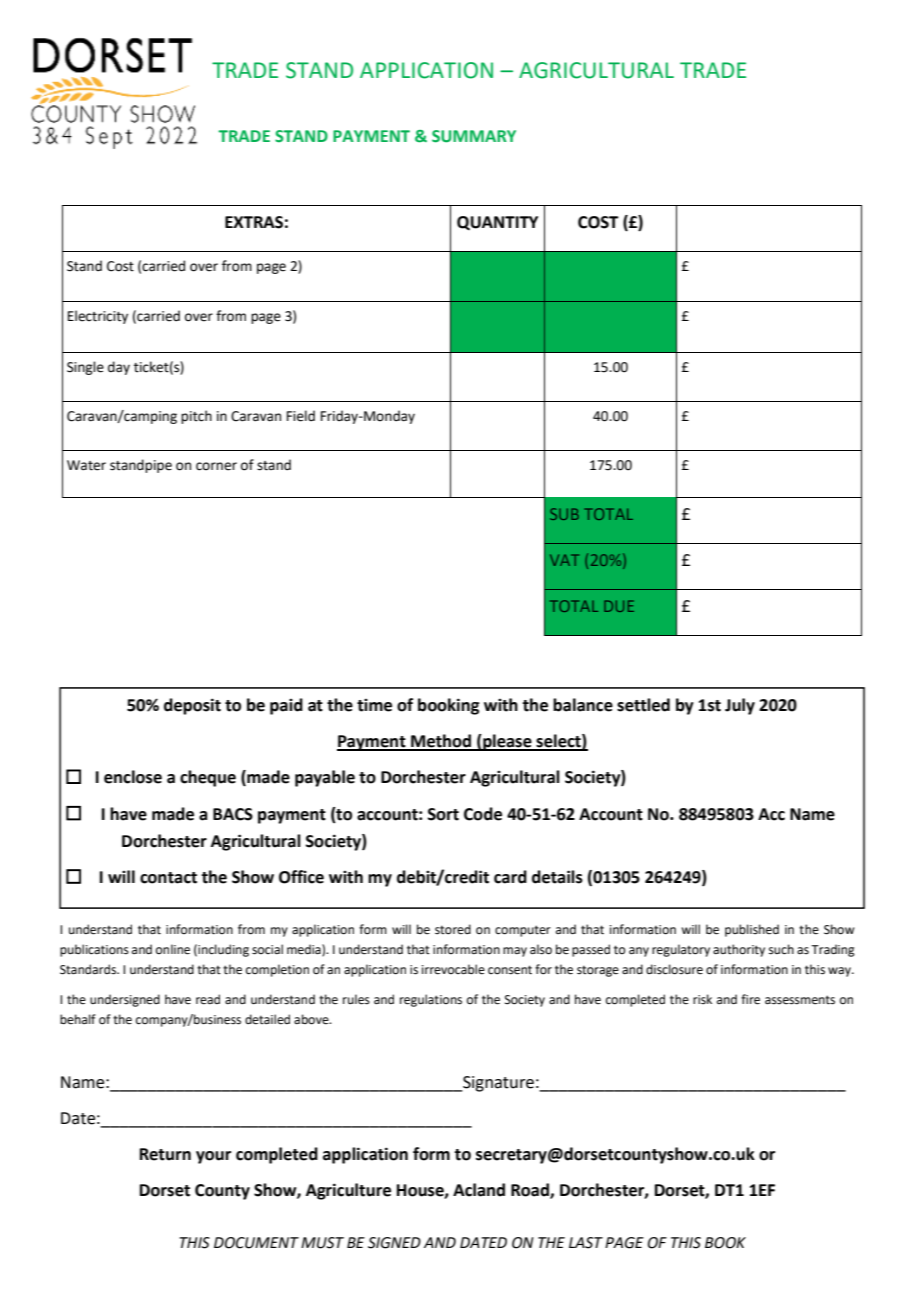 The height and width of the screenshot is (1308, 924). Describe the element at coordinates (497, 223) in the screenshot. I see `QUANTITY` at that location.
